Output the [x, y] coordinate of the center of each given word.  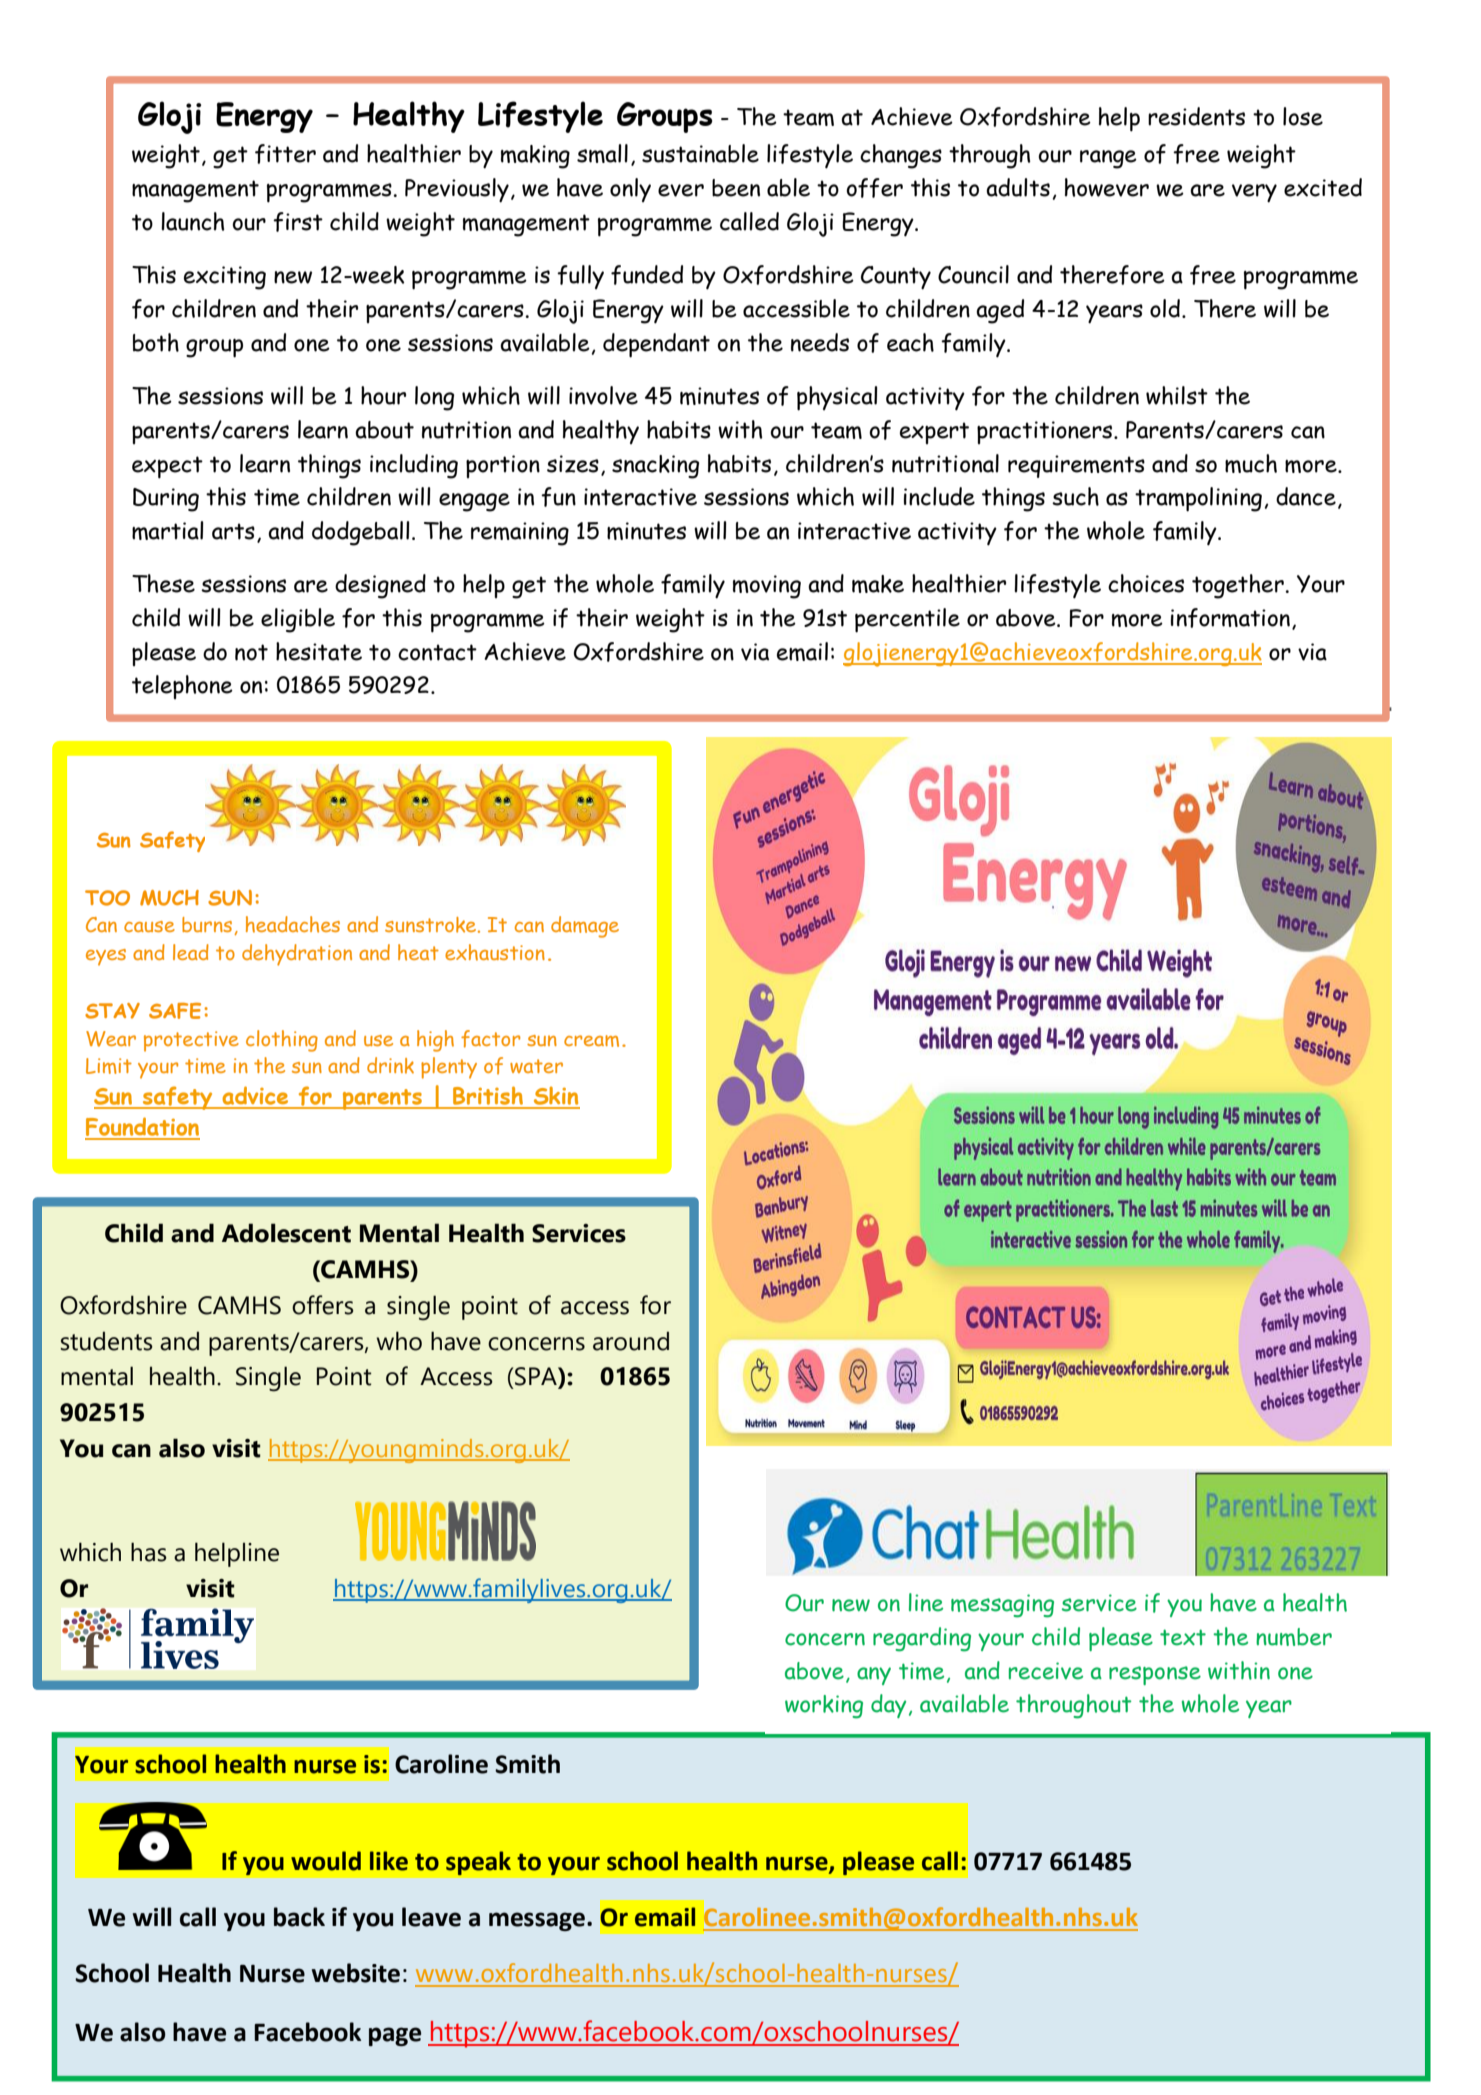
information [1230, 618]
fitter [285, 154]
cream [591, 1041]
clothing [282, 1041]
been [736, 188]
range [1108, 159]
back [299, 1917]
